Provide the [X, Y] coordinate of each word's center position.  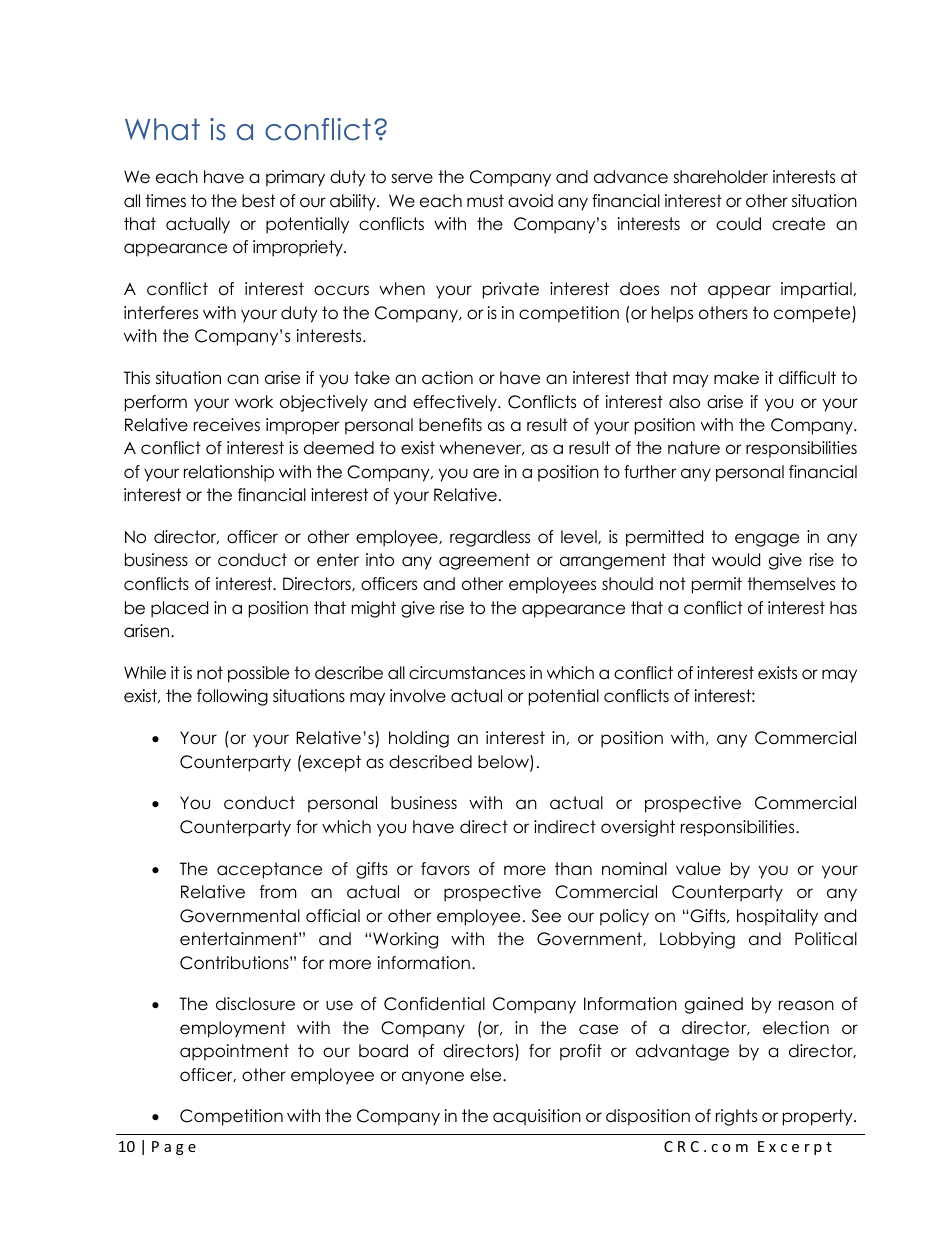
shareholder [720, 177]
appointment [234, 1052]
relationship [229, 473]
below [504, 763]
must [485, 201]
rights [736, 1117]
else [487, 1075]
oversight [638, 828]
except [332, 763]
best [258, 201]
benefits [450, 425]
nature [694, 448]
